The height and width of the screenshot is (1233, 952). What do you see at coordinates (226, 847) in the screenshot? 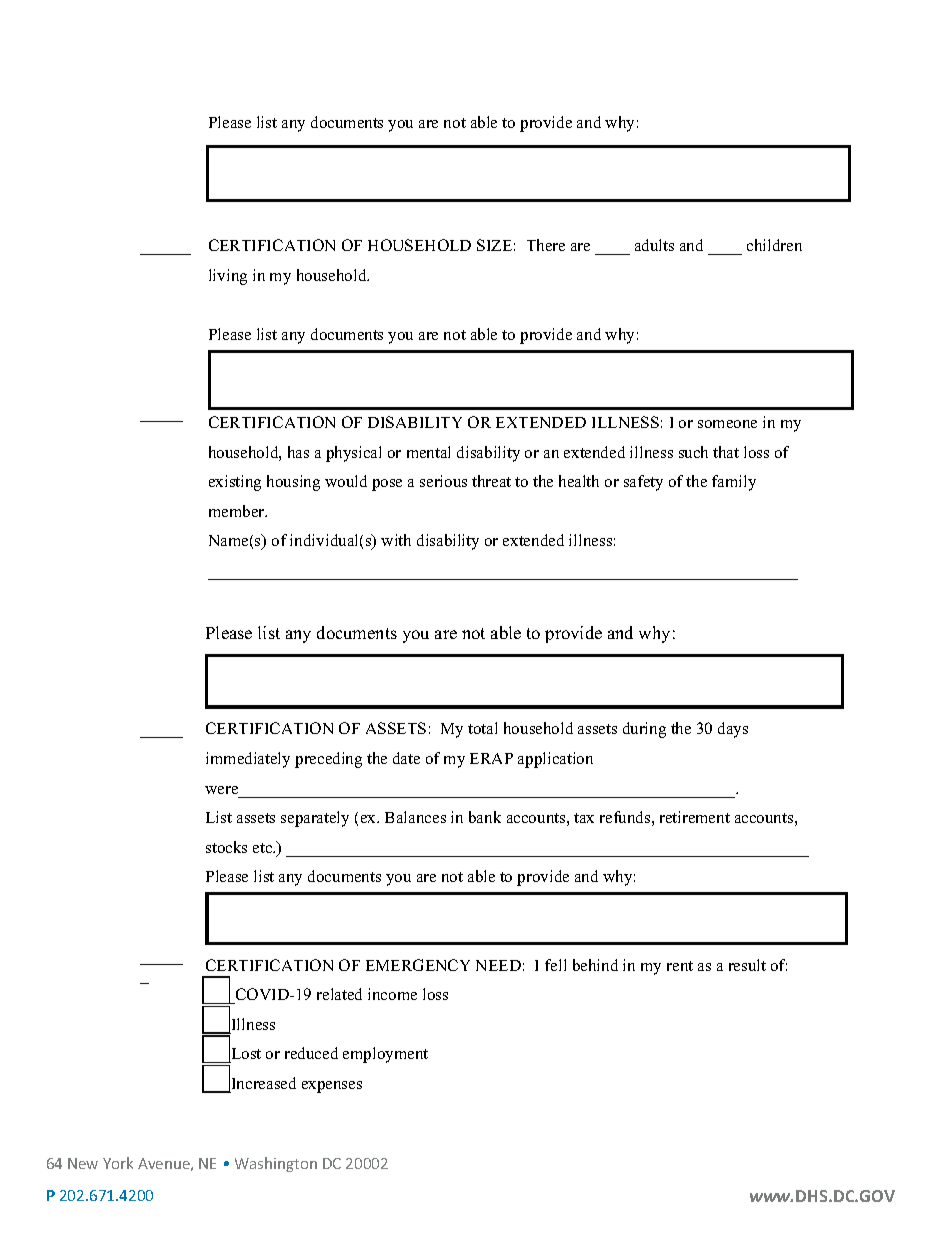
I see `stocks` at bounding box center [226, 847].
